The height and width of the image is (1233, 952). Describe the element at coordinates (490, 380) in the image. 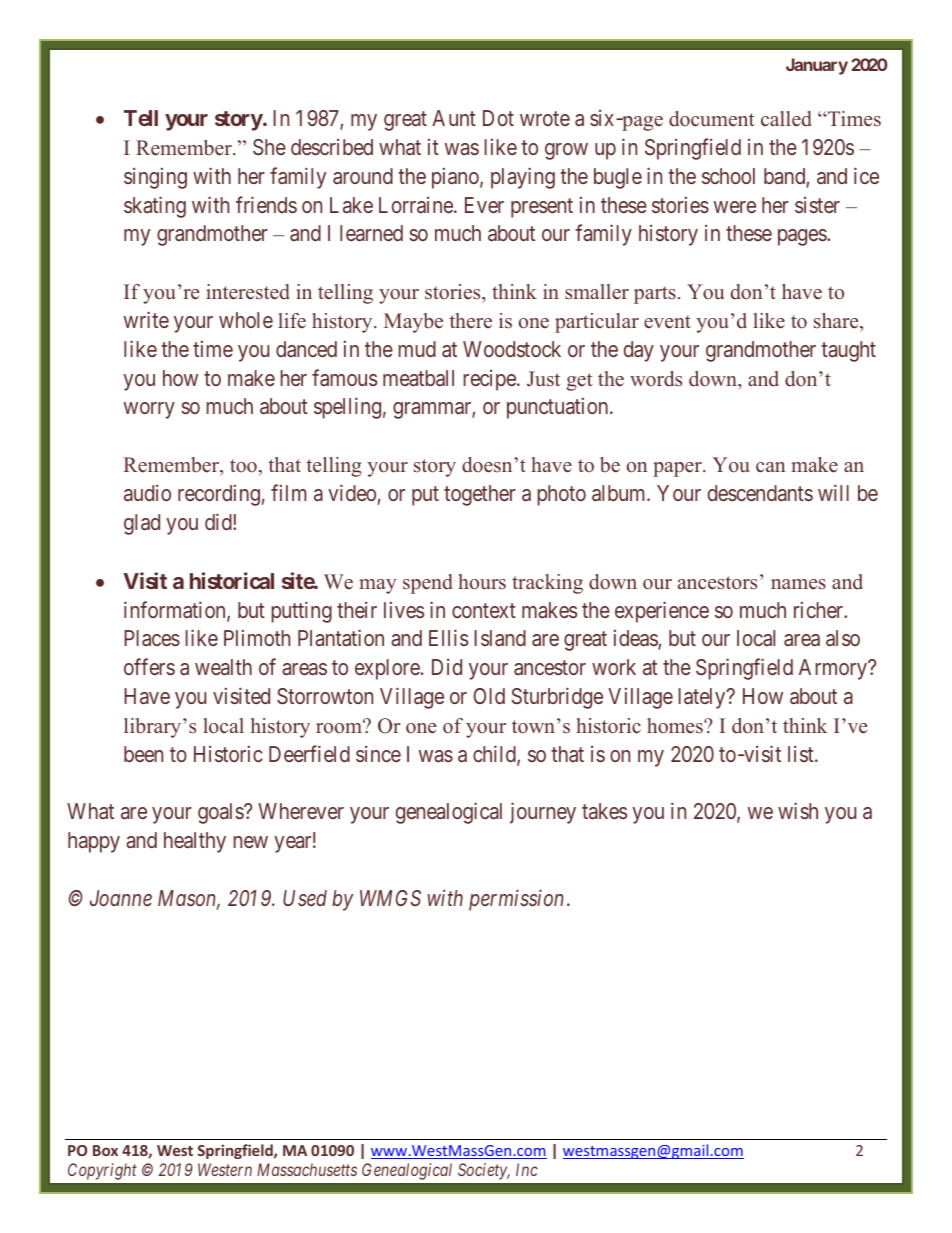

I see `recipe` at that location.
